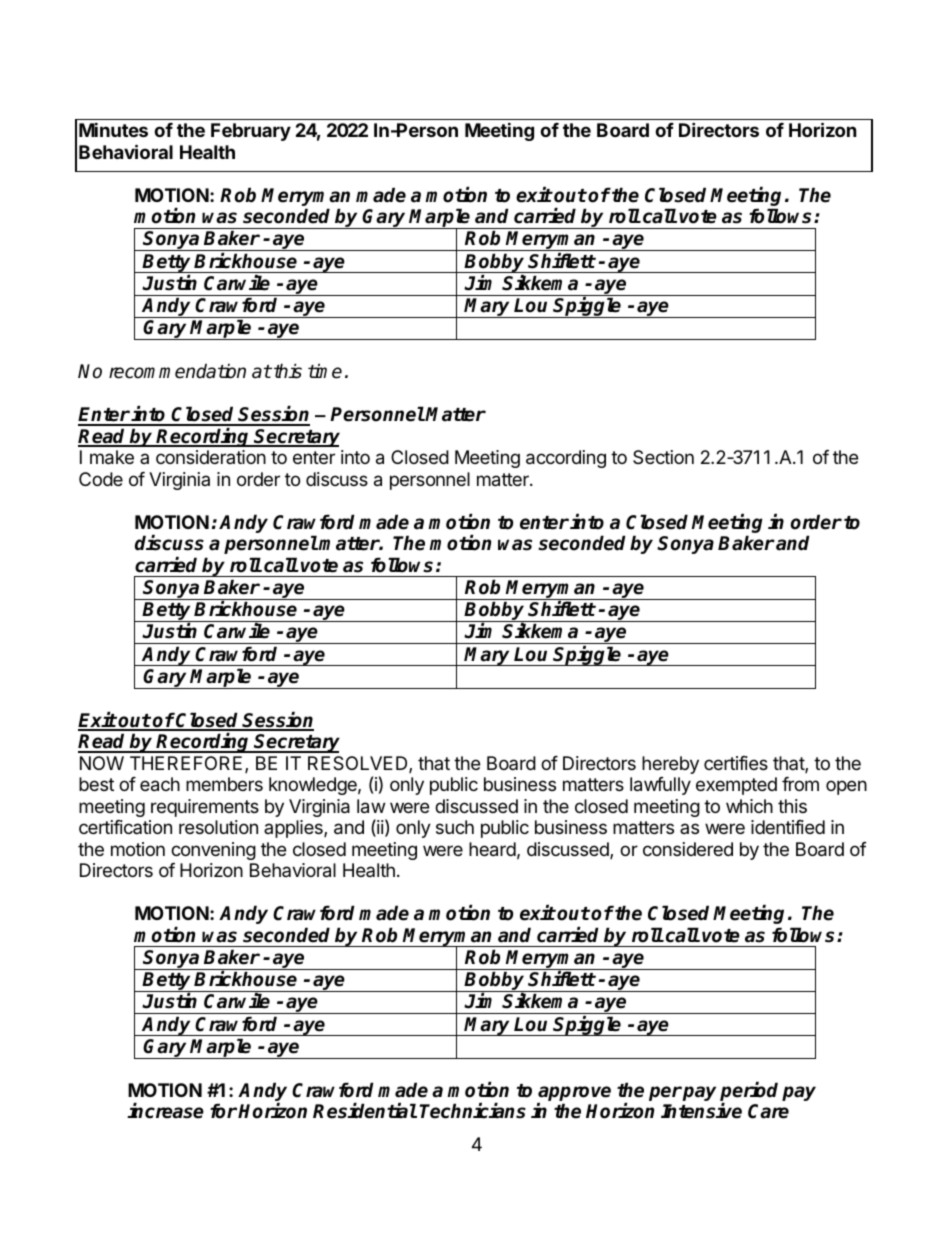 This screenshot has height=1233, width=952. What do you see at coordinates (186, 763) in the screenshot?
I see `THEREFORE` at bounding box center [186, 763].
